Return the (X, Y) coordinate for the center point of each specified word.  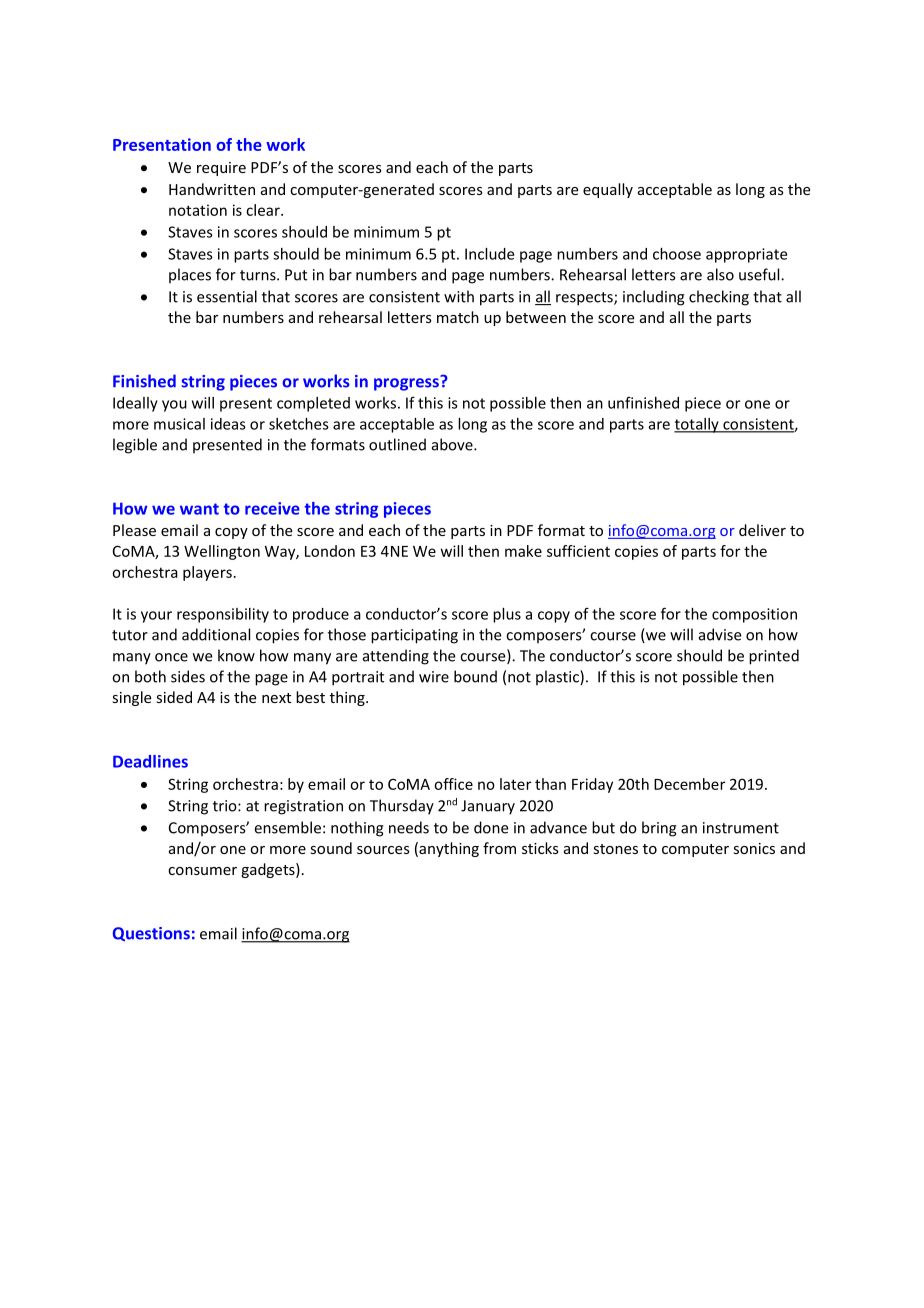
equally (608, 190)
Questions (151, 934)
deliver (762, 530)
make (523, 551)
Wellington (222, 552)
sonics (754, 848)
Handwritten (212, 189)
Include (489, 254)
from (499, 848)
